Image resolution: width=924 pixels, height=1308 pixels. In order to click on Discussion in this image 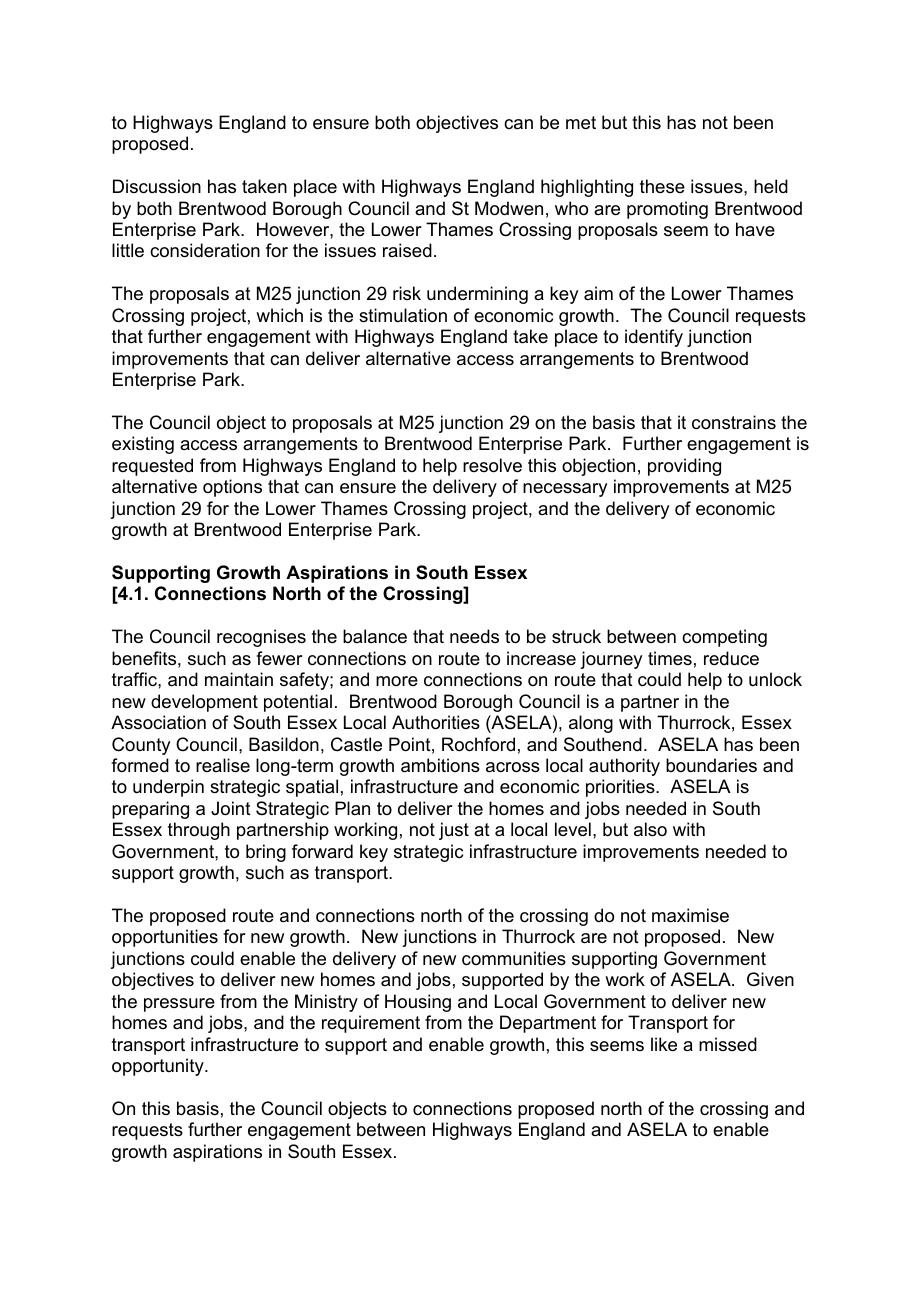, I will do `click(157, 186)`.
